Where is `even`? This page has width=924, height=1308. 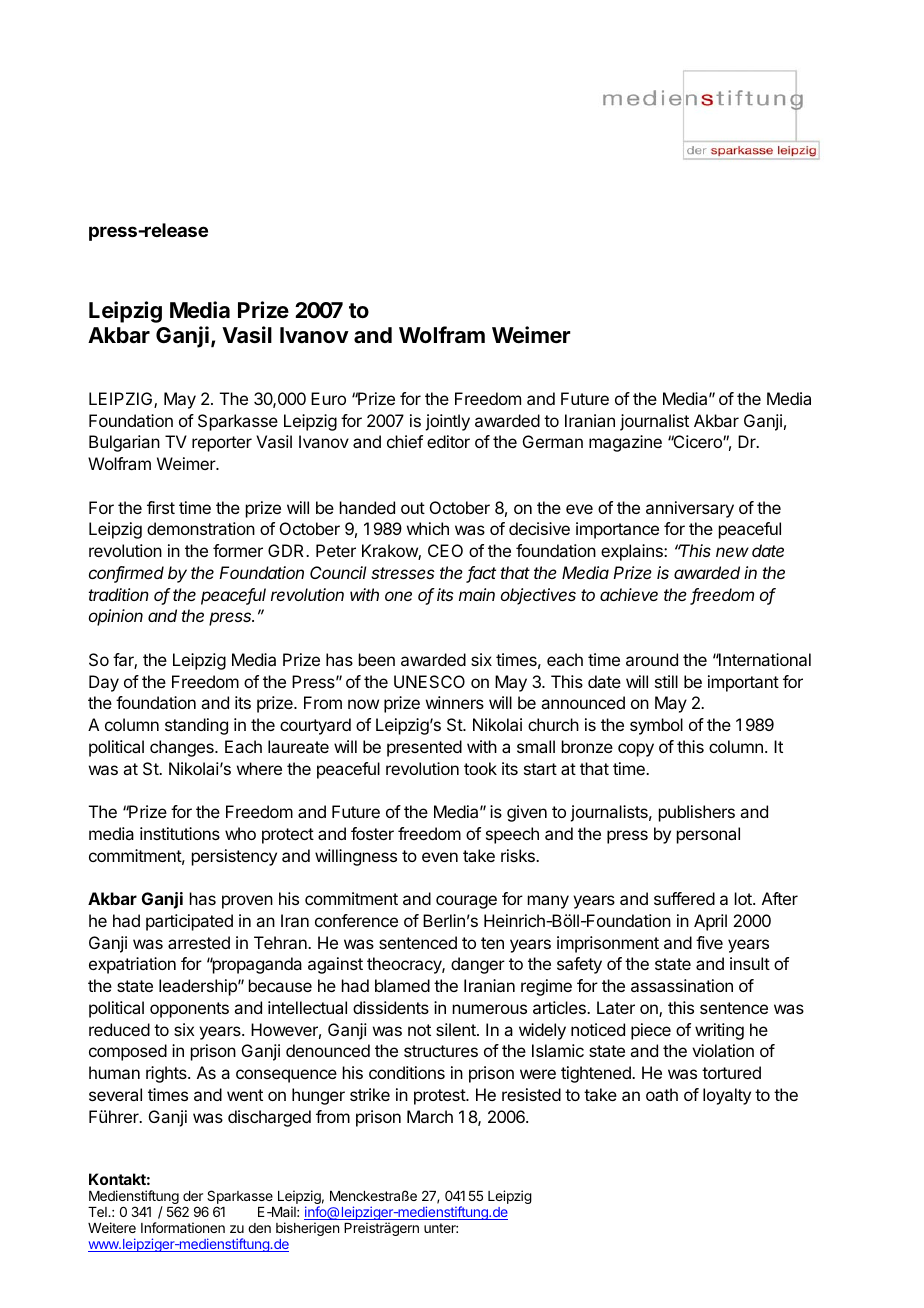
even is located at coordinates (440, 857).
